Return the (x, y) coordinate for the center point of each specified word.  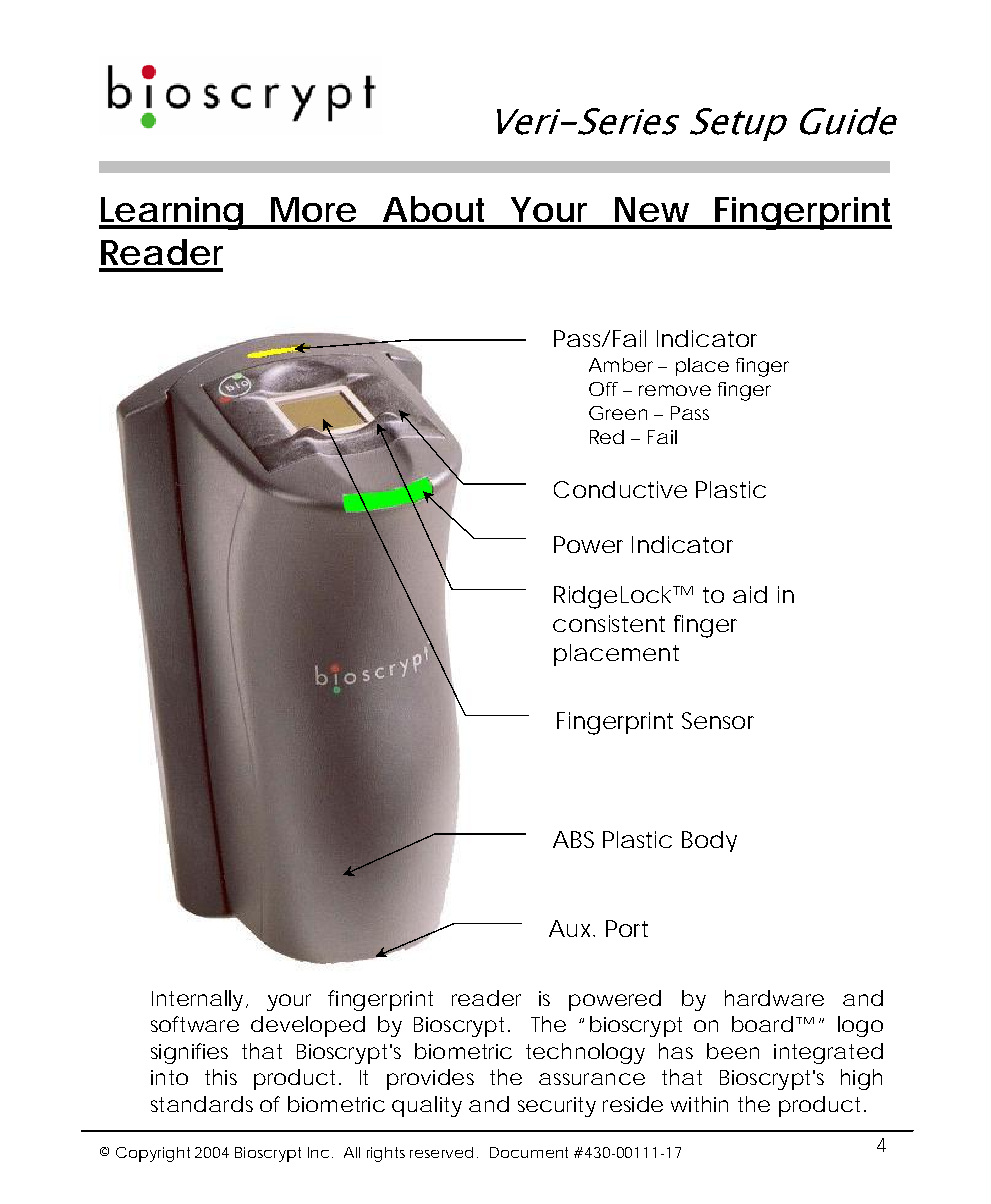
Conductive (620, 489)
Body (709, 841)
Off (603, 389)
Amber (621, 365)
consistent (609, 623)
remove (675, 390)
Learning (172, 213)
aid (750, 594)
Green (618, 413)
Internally (197, 1000)
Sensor (718, 720)
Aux (571, 928)
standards (202, 1104)
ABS (573, 839)
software (195, 1024)
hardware (774, 998)
